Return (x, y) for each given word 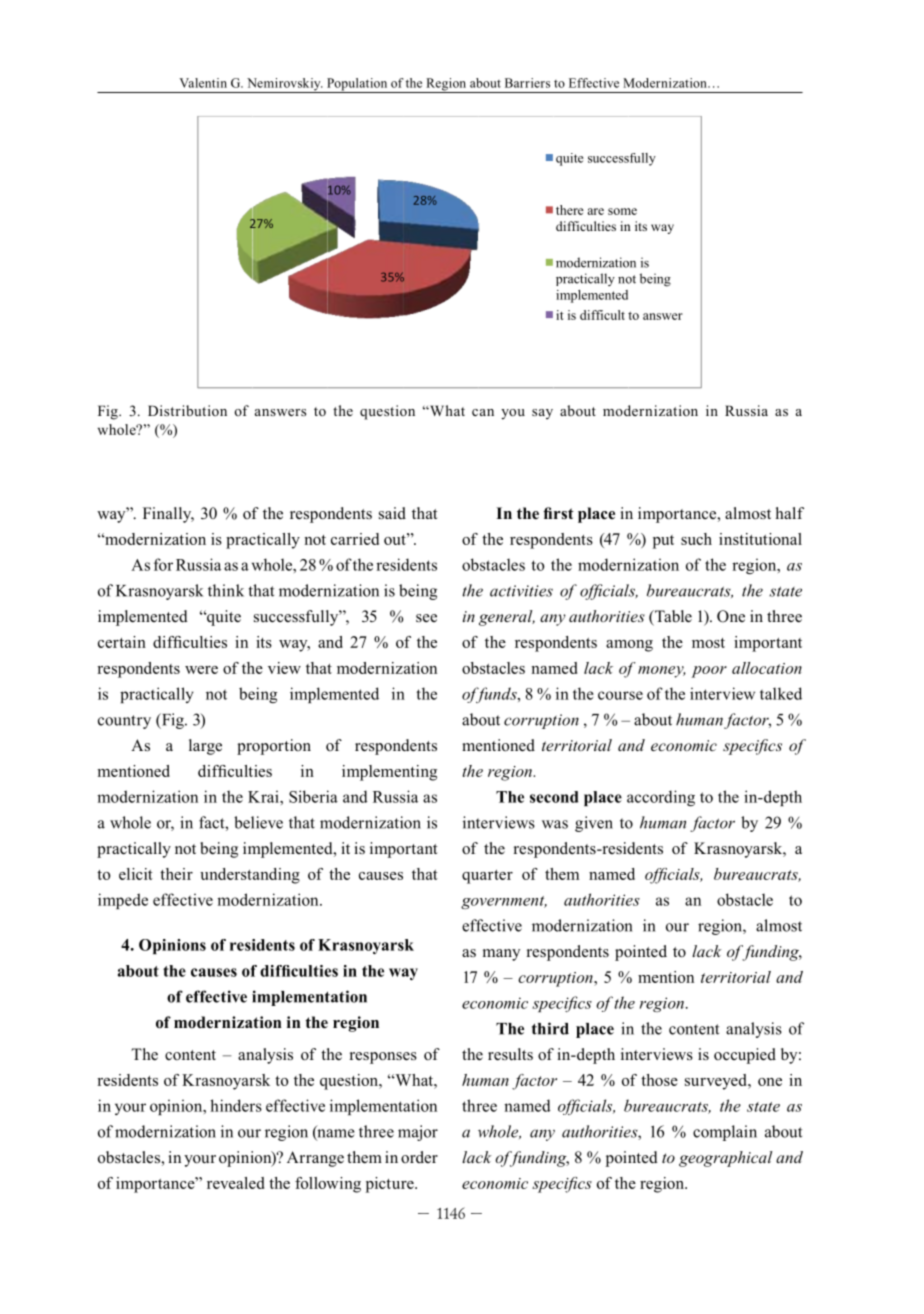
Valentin (203, 83)
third (550, 1028)
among (629, 646)
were (201, 670)
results (510, 1054)
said (392, 513)
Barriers (527, 83)
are (595, 211)
